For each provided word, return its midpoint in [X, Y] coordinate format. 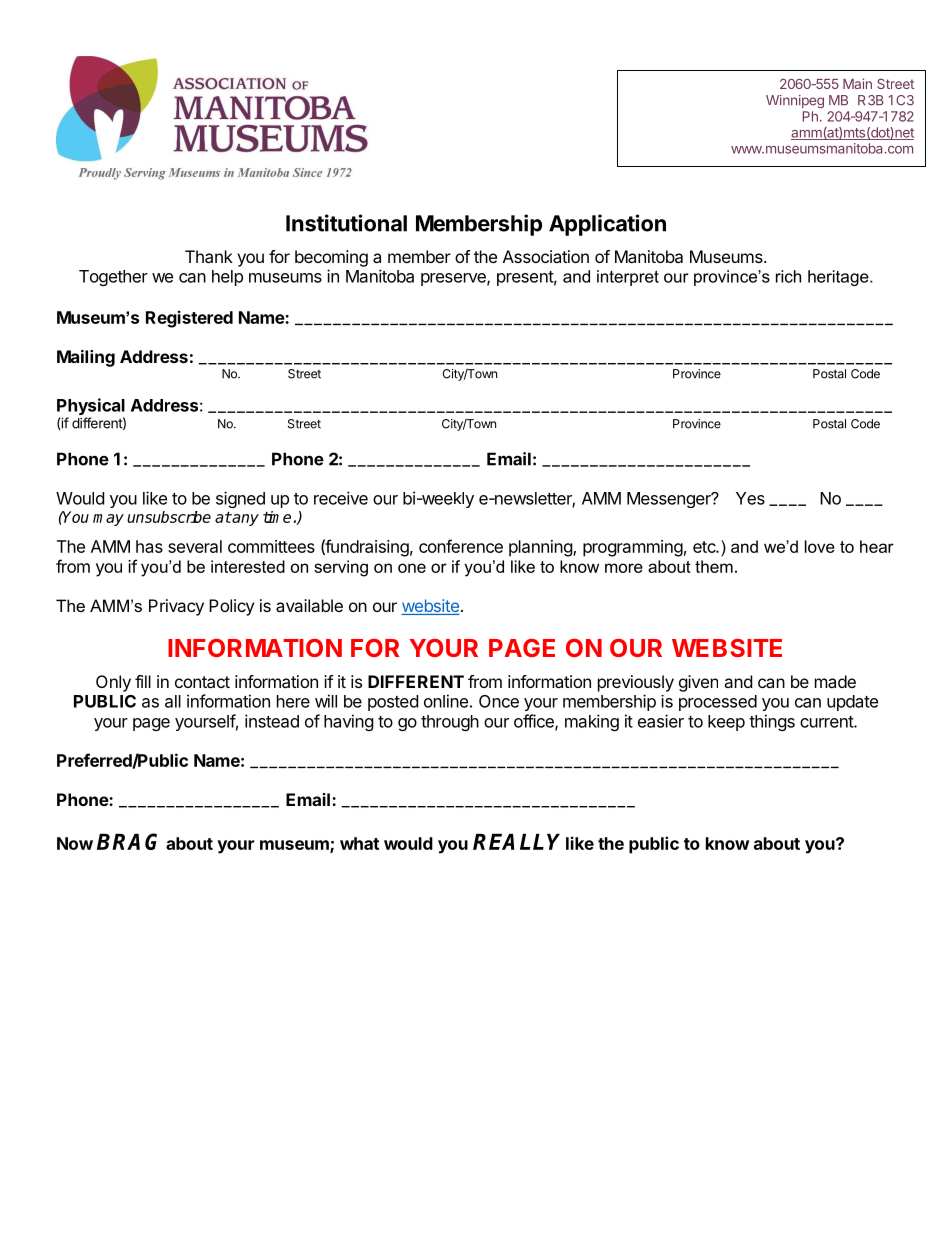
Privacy [176, 607]
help [227, 278]
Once [499, 701]
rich [788, 276]
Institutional [346, 223]
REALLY [516, 842]
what [359, 843]
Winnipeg [795, 101]
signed [240, 499]
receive [341, 498]
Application [607, 225]
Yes [750, 498]
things [772, 722]
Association [546, 256]
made [835, 681]
